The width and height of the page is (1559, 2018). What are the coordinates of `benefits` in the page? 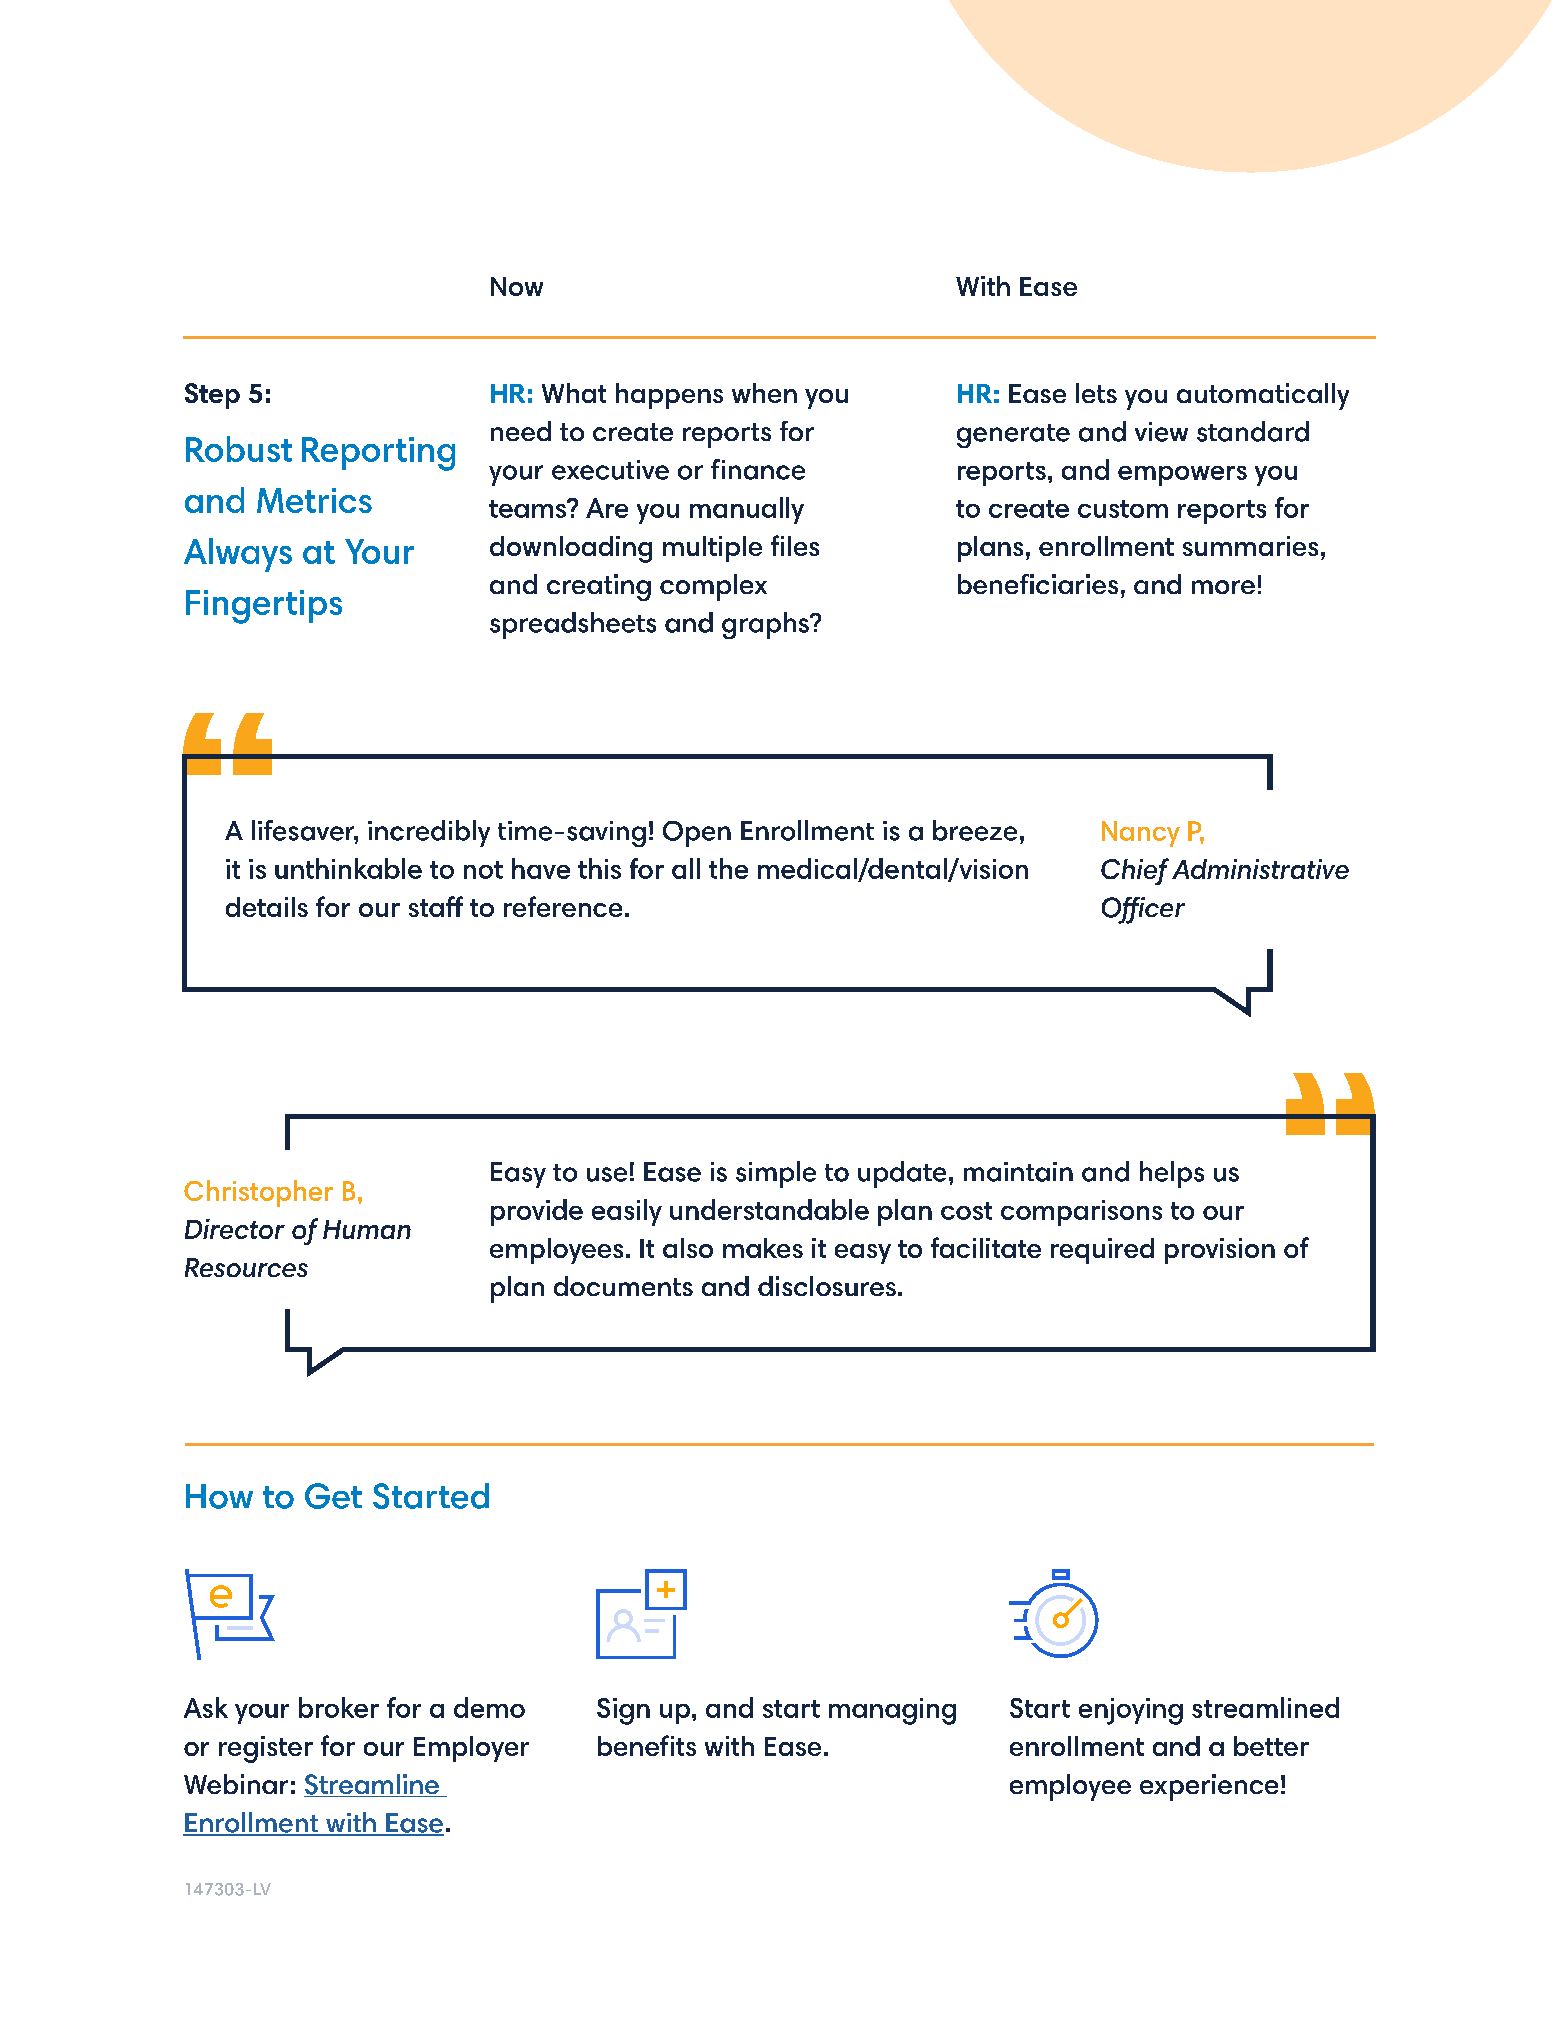 It's located at (647, 1745).
